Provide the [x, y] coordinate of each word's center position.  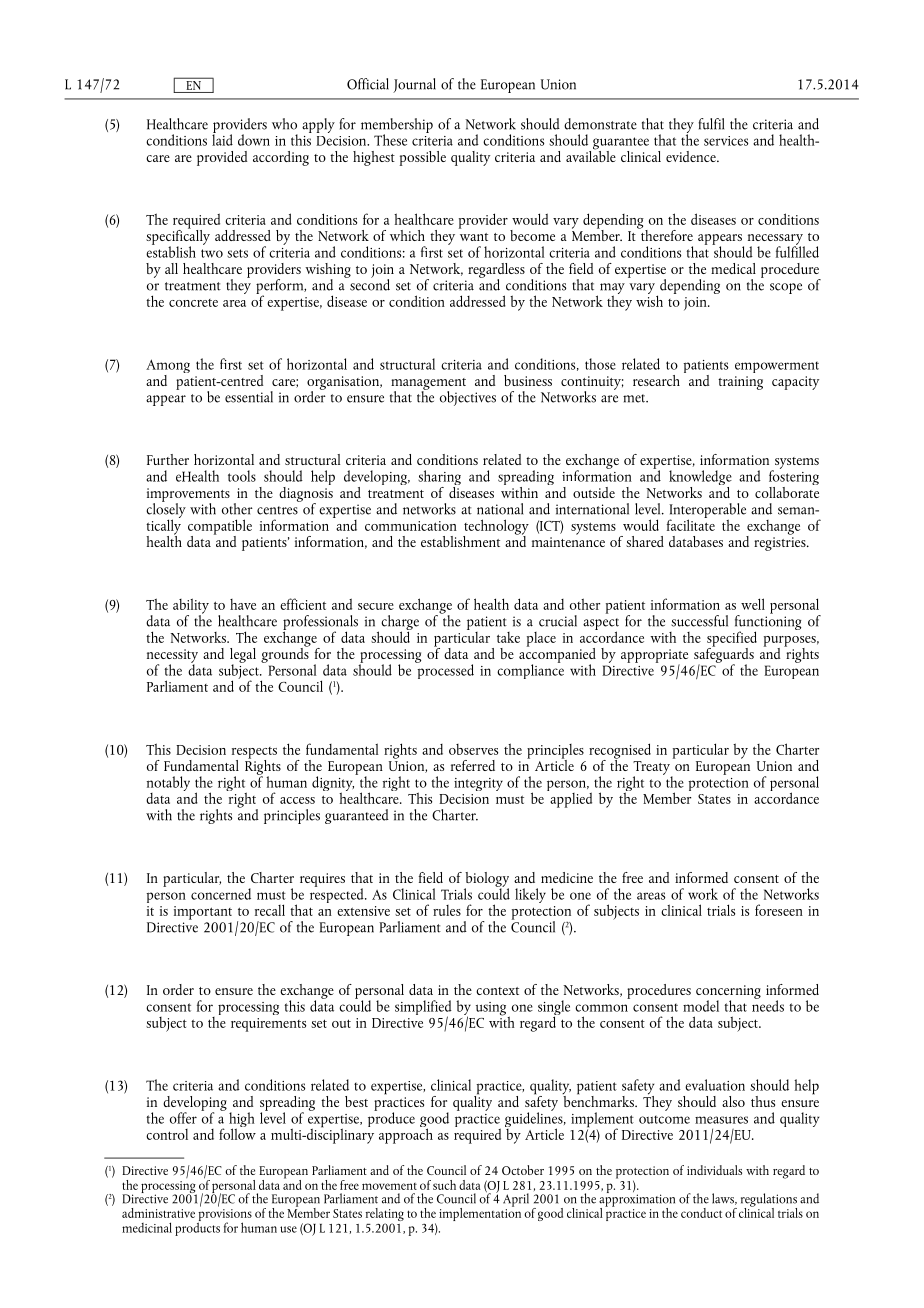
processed [444, 670]
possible [423, 158]
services [726, 141]
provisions [224, 1216]
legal [243, 656]
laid [222, 139]
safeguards [724, 655]
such [444, 1185]
